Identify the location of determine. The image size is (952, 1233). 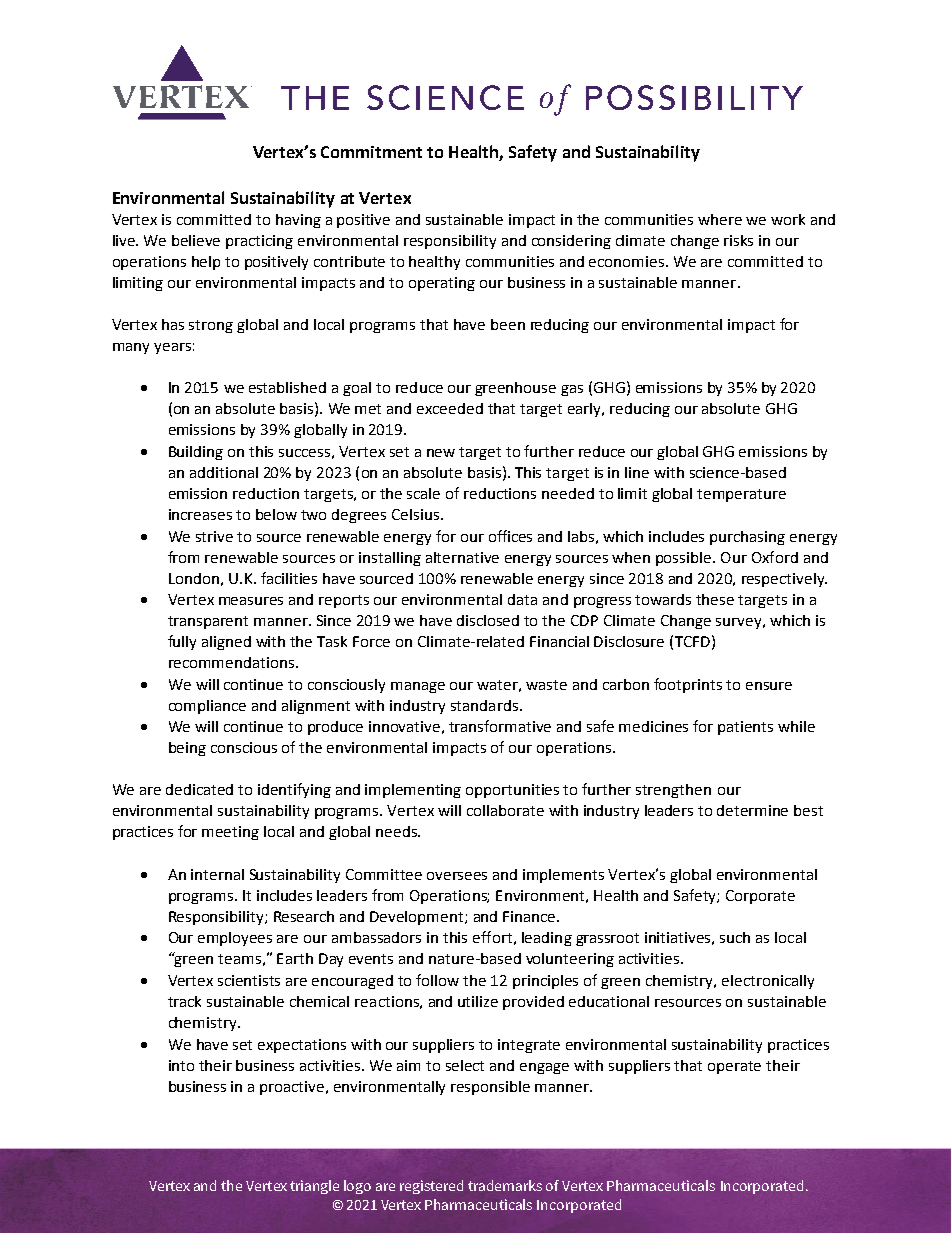
(752, 810).
